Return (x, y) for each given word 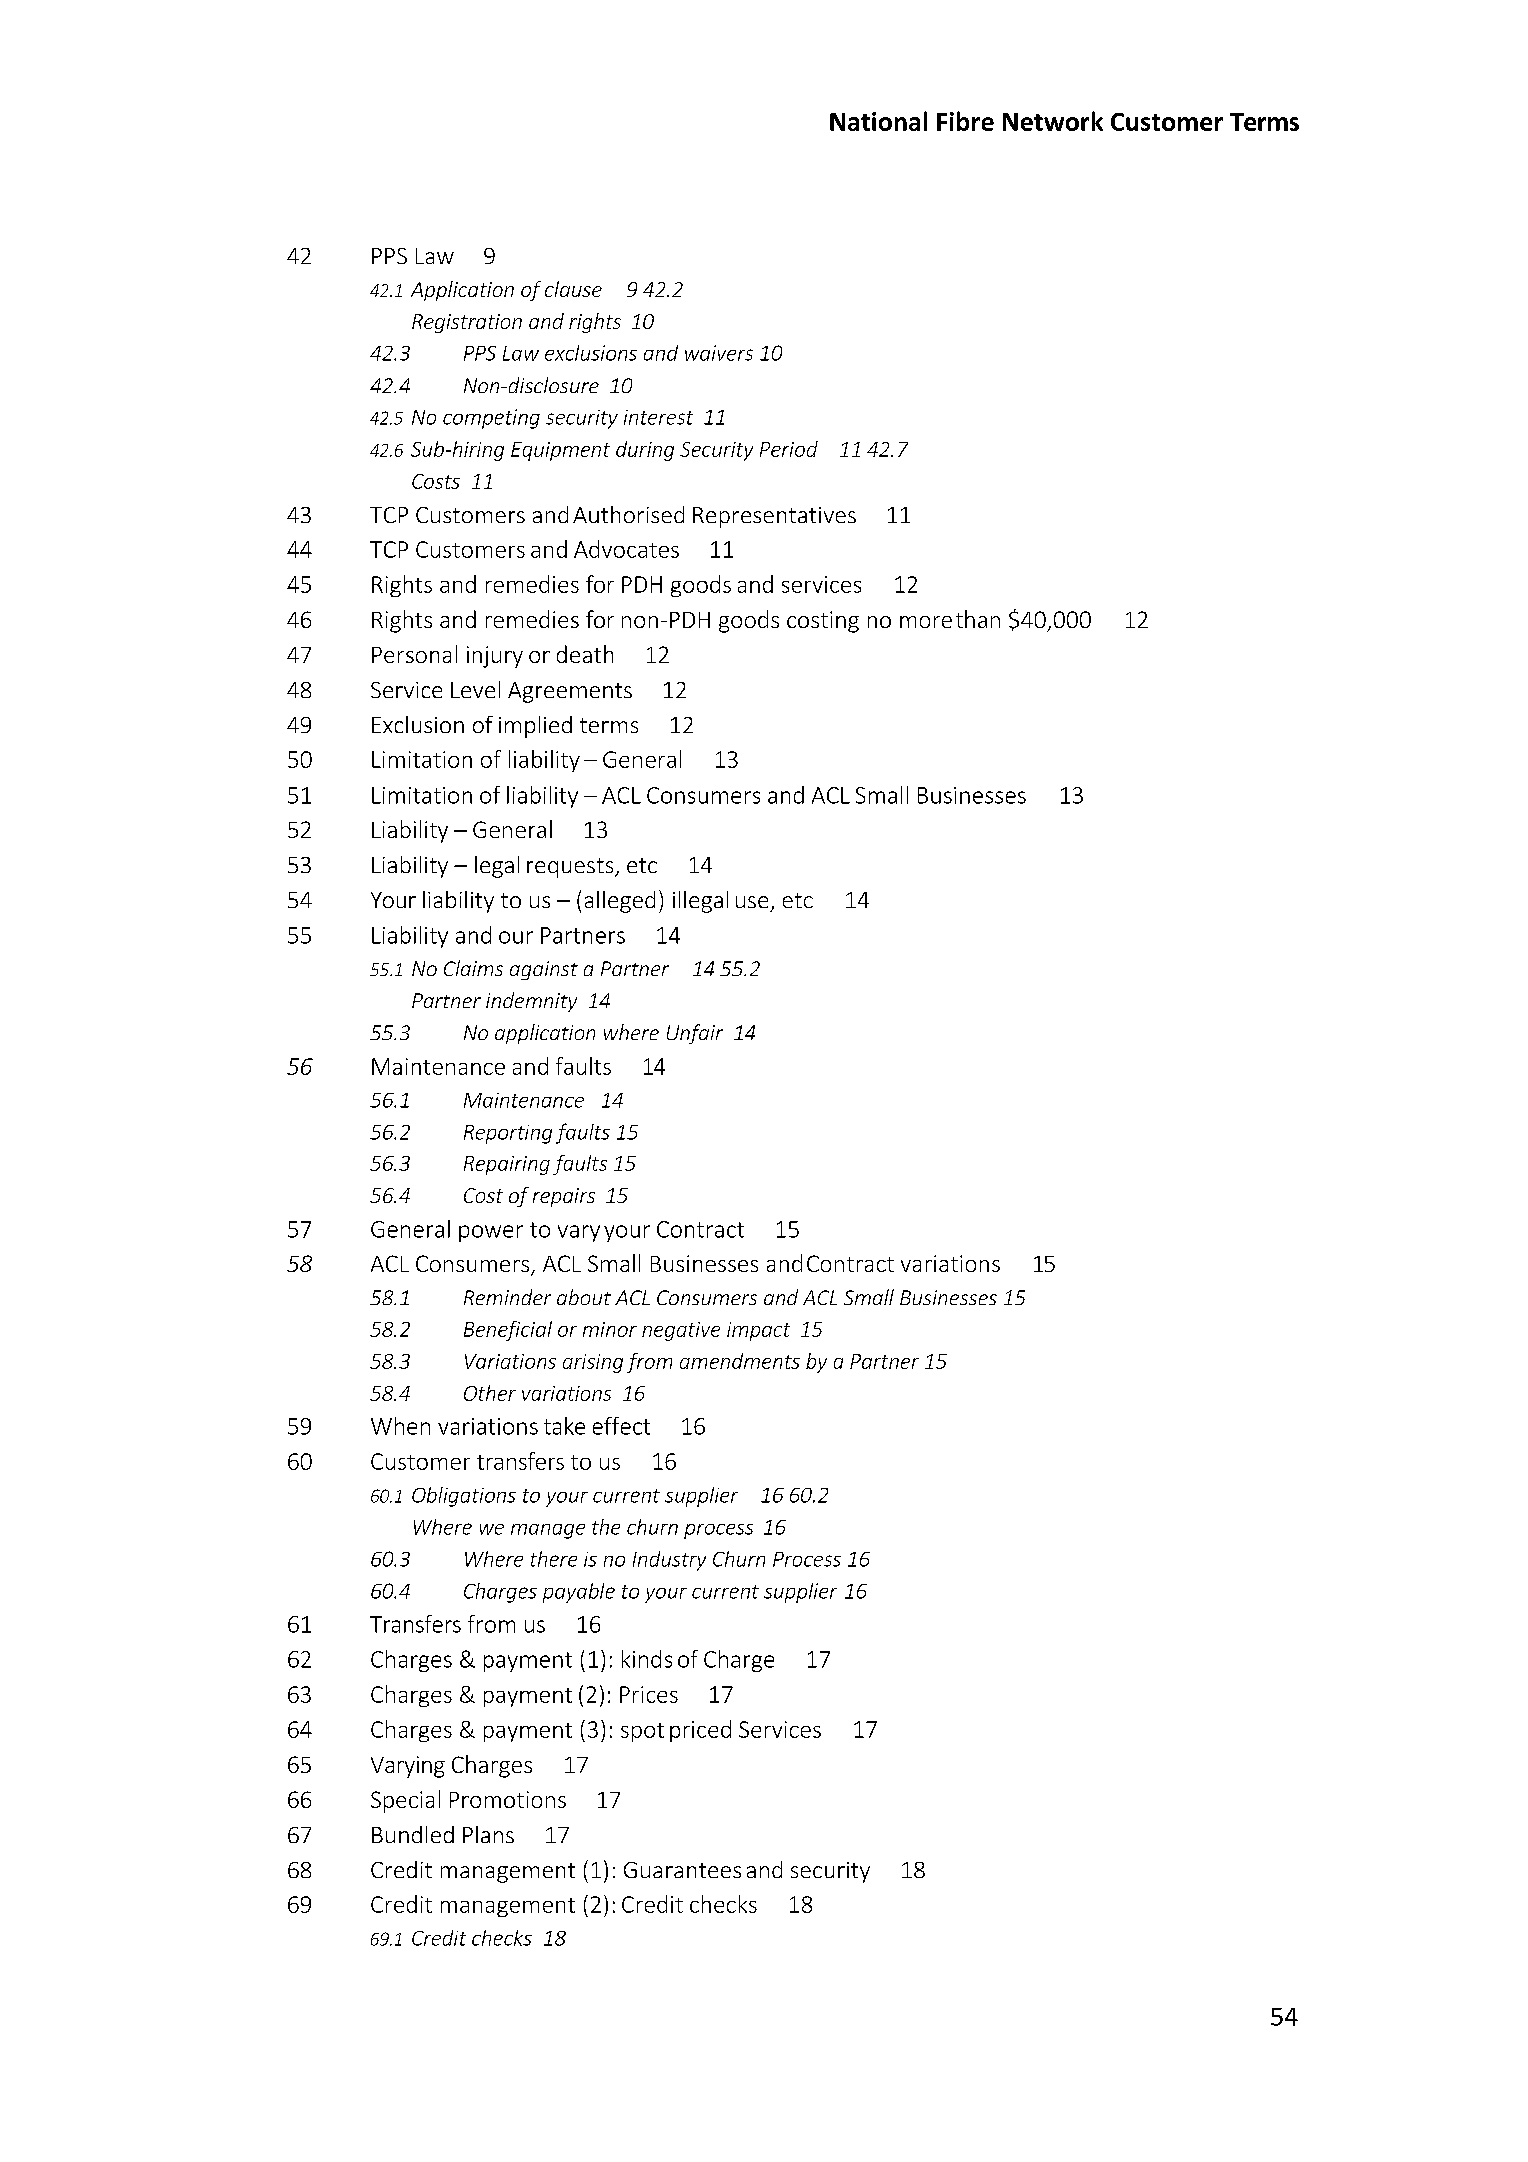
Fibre (965, 121)
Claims (473, 968)
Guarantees (682, 1870)
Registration (467, 323)
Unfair (695, 1034)
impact (758, 1331)
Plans (488, 1834)
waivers (719, 353)
